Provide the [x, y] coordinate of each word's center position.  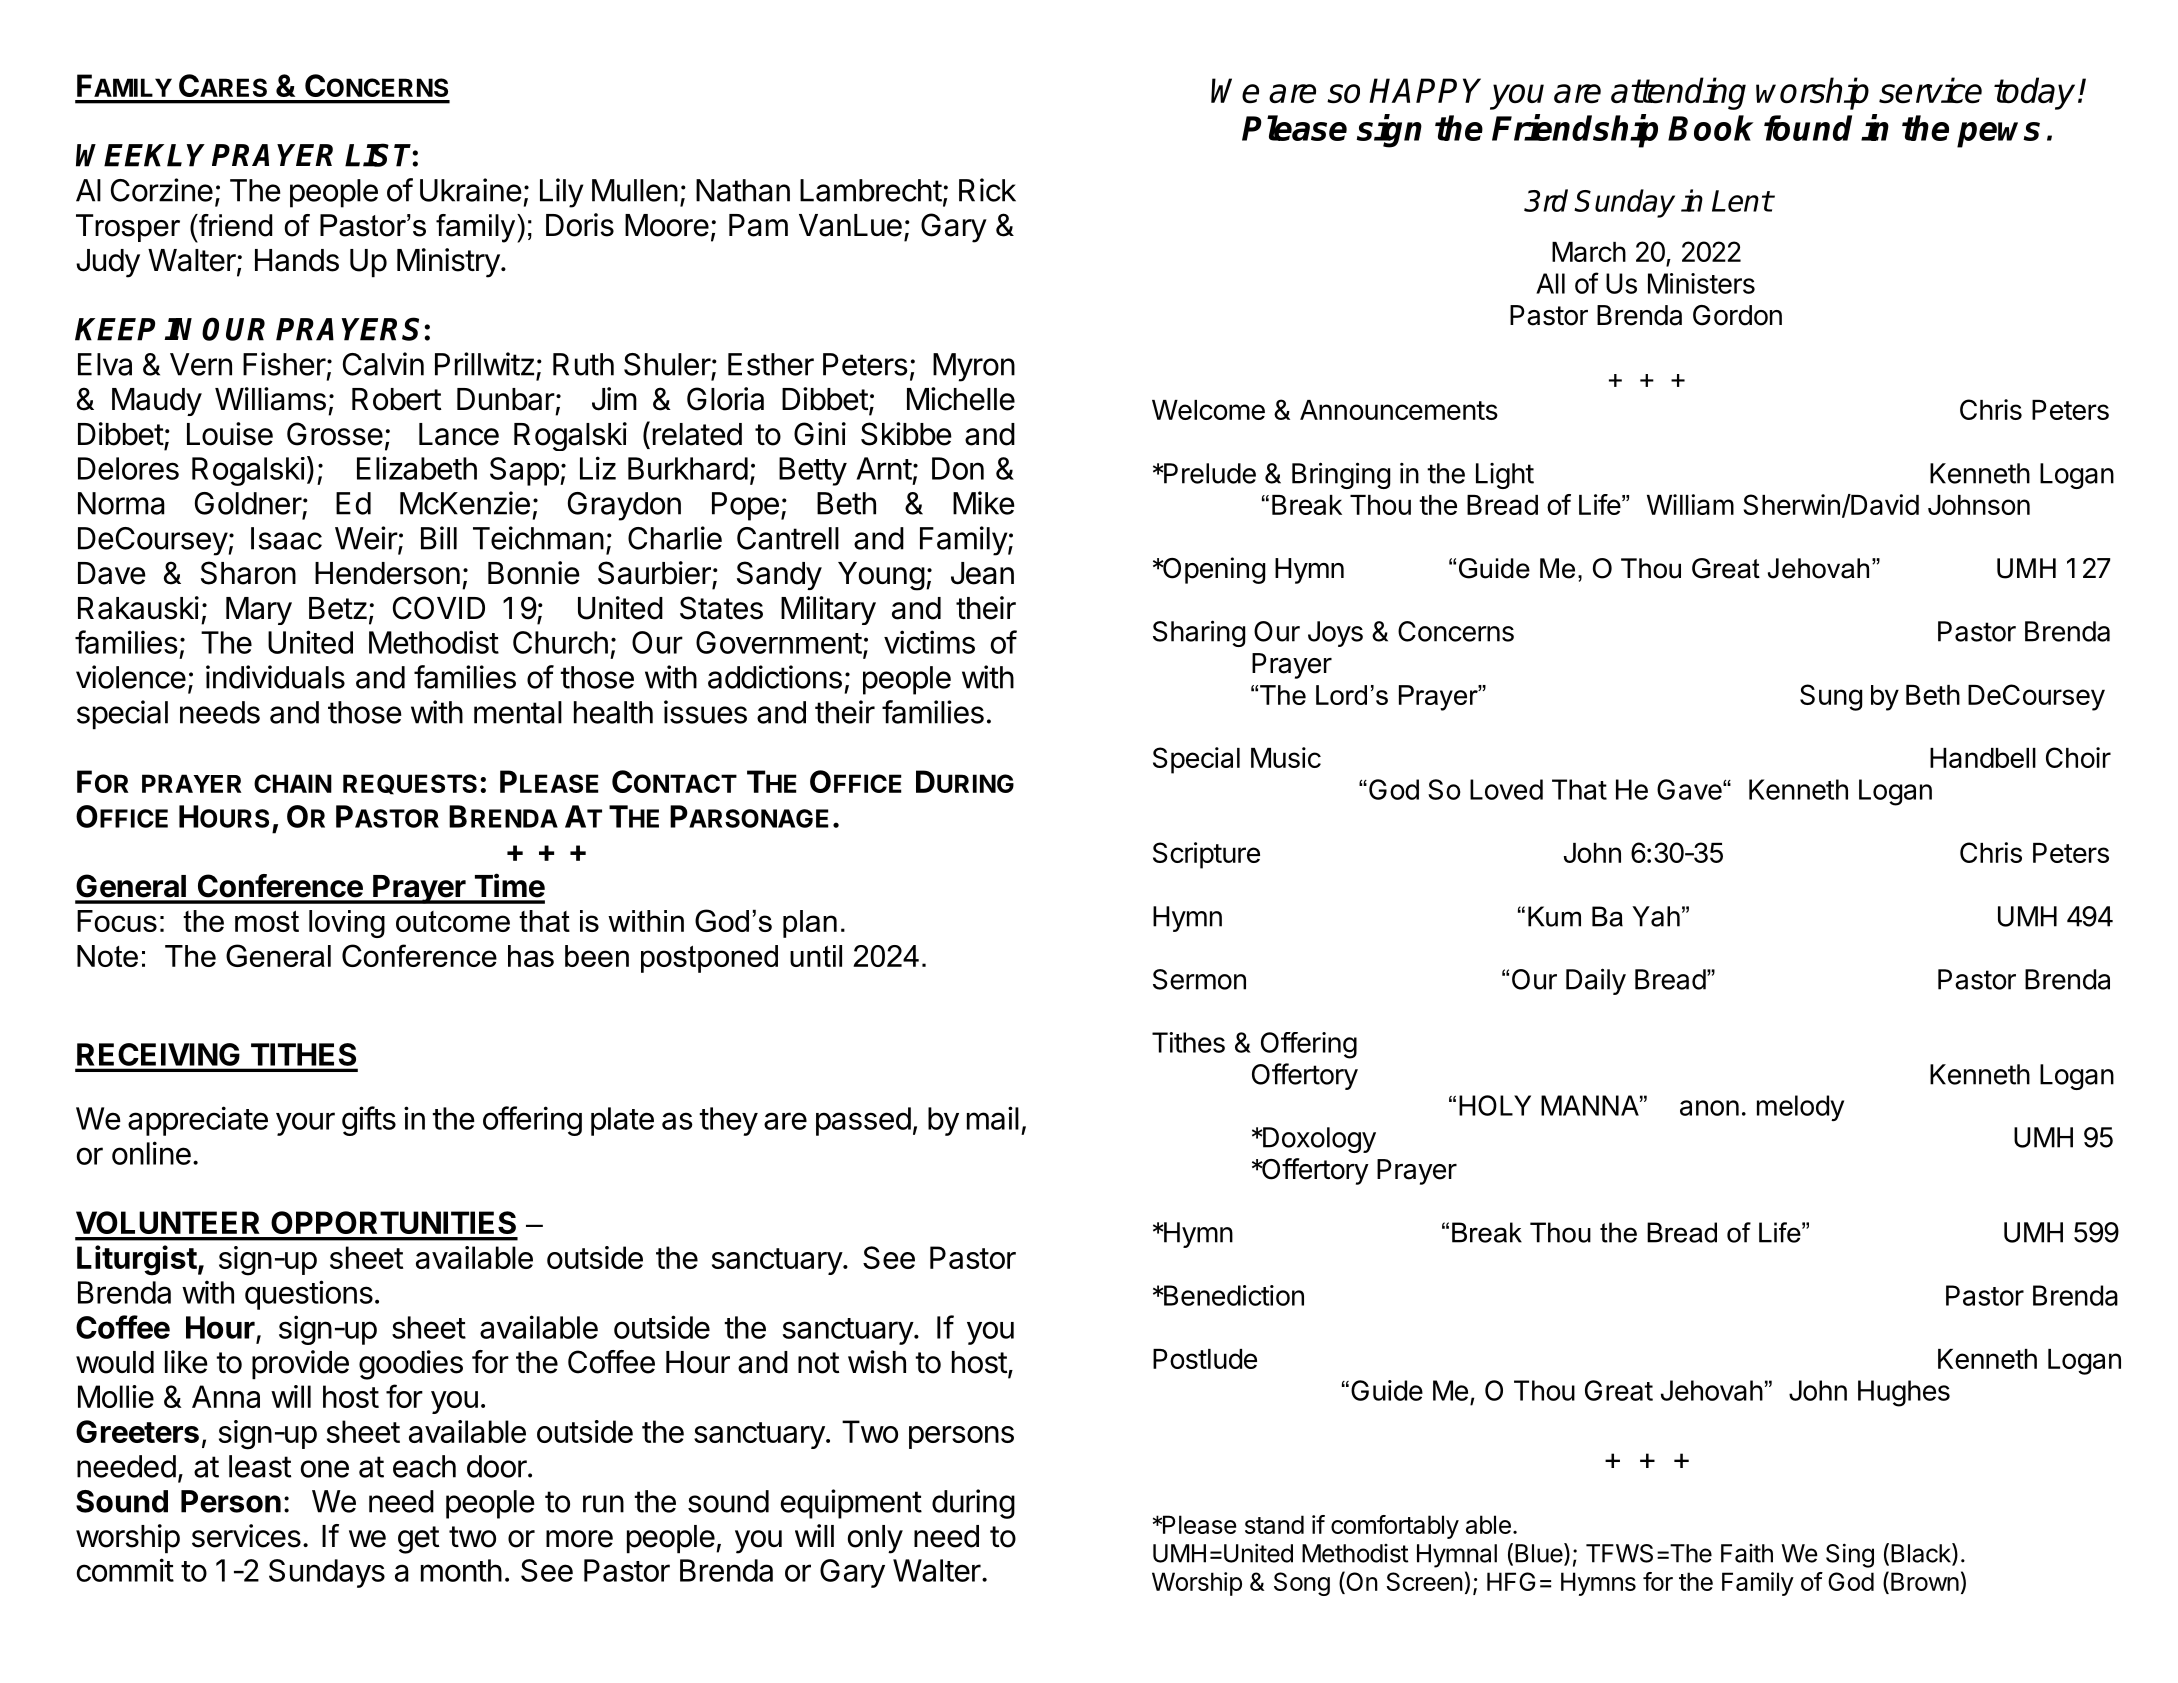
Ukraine [471, 190]
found [1808, 128]
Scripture [1206, 855]
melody [1800, 1108]
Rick [987, 190]
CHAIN [293, 783]
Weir [367, 539]
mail [993, 1118]
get [419, 1540]
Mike [984, 503]
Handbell [1983, 758]
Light [1505, 476]
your [305, 1124]
